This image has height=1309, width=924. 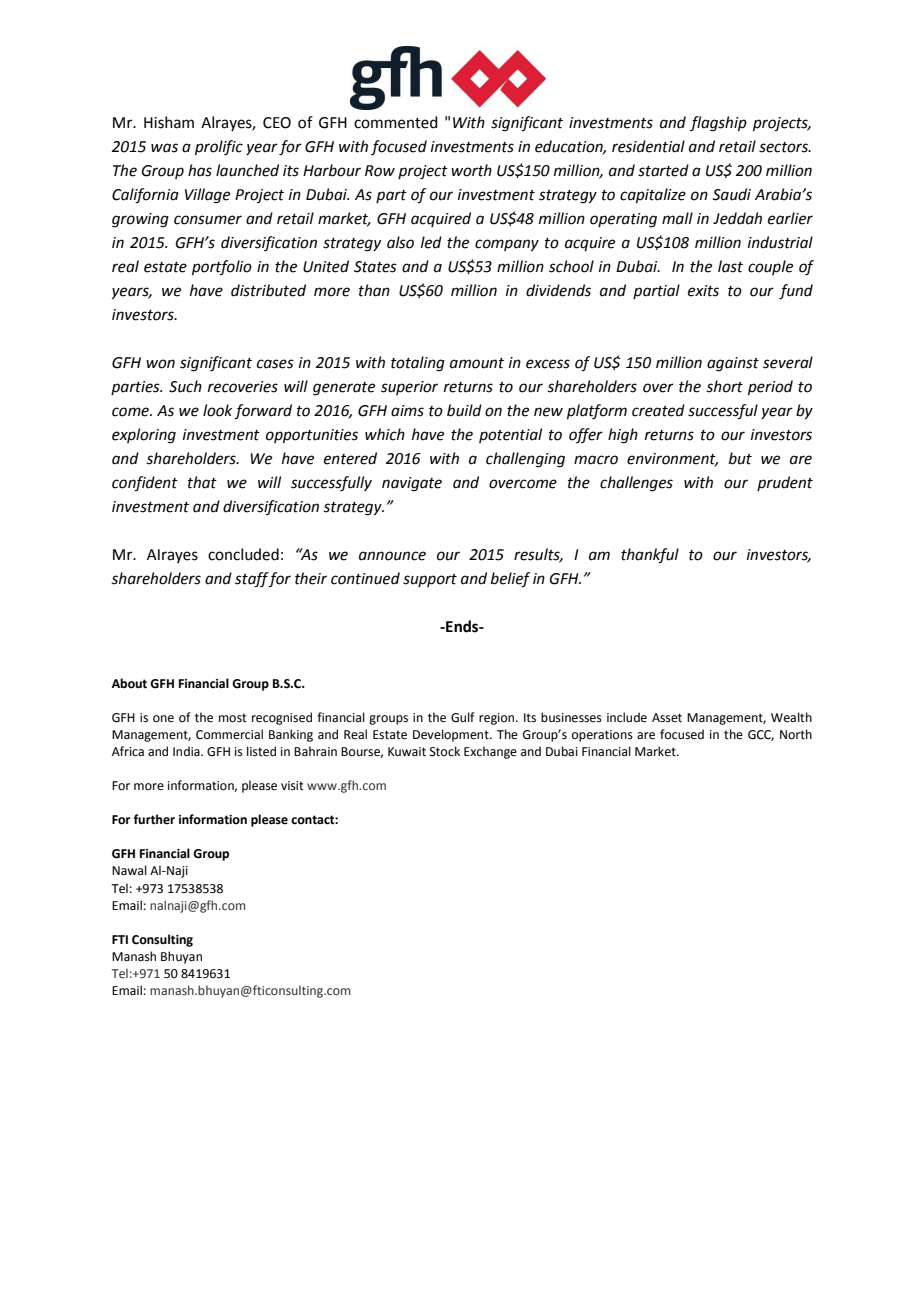 I want to click on North, so click(x=796, y=734).
